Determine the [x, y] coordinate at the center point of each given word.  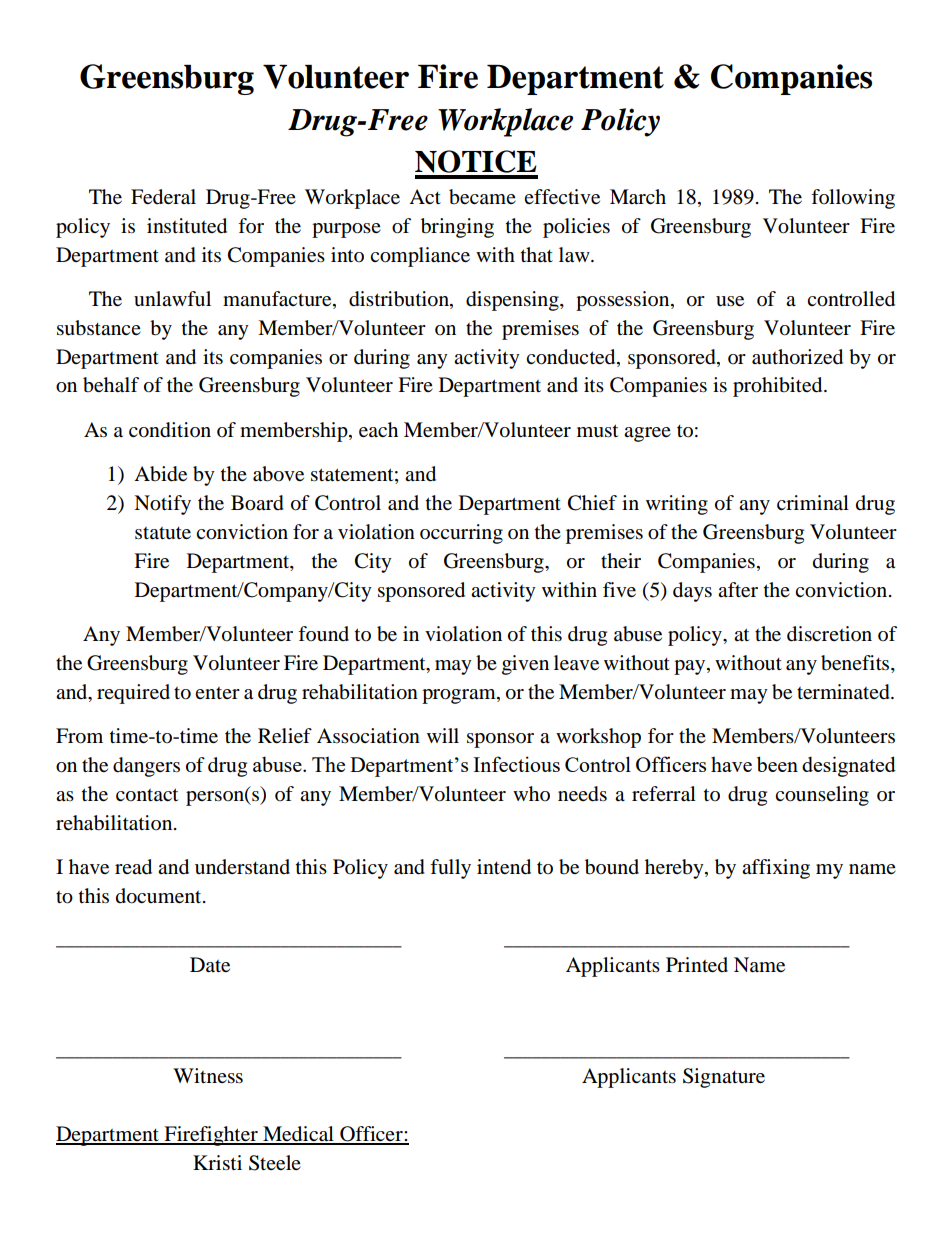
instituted [187, 226]
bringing [457, 228]
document [160, 896]
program [460, 696]
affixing [776, 869]
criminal [813, 502]
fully [450, 869]
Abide [160, 474]
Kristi [217, 1163]
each [378, 430]
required [133, 694]
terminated [844, 692]
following [853, 199]
